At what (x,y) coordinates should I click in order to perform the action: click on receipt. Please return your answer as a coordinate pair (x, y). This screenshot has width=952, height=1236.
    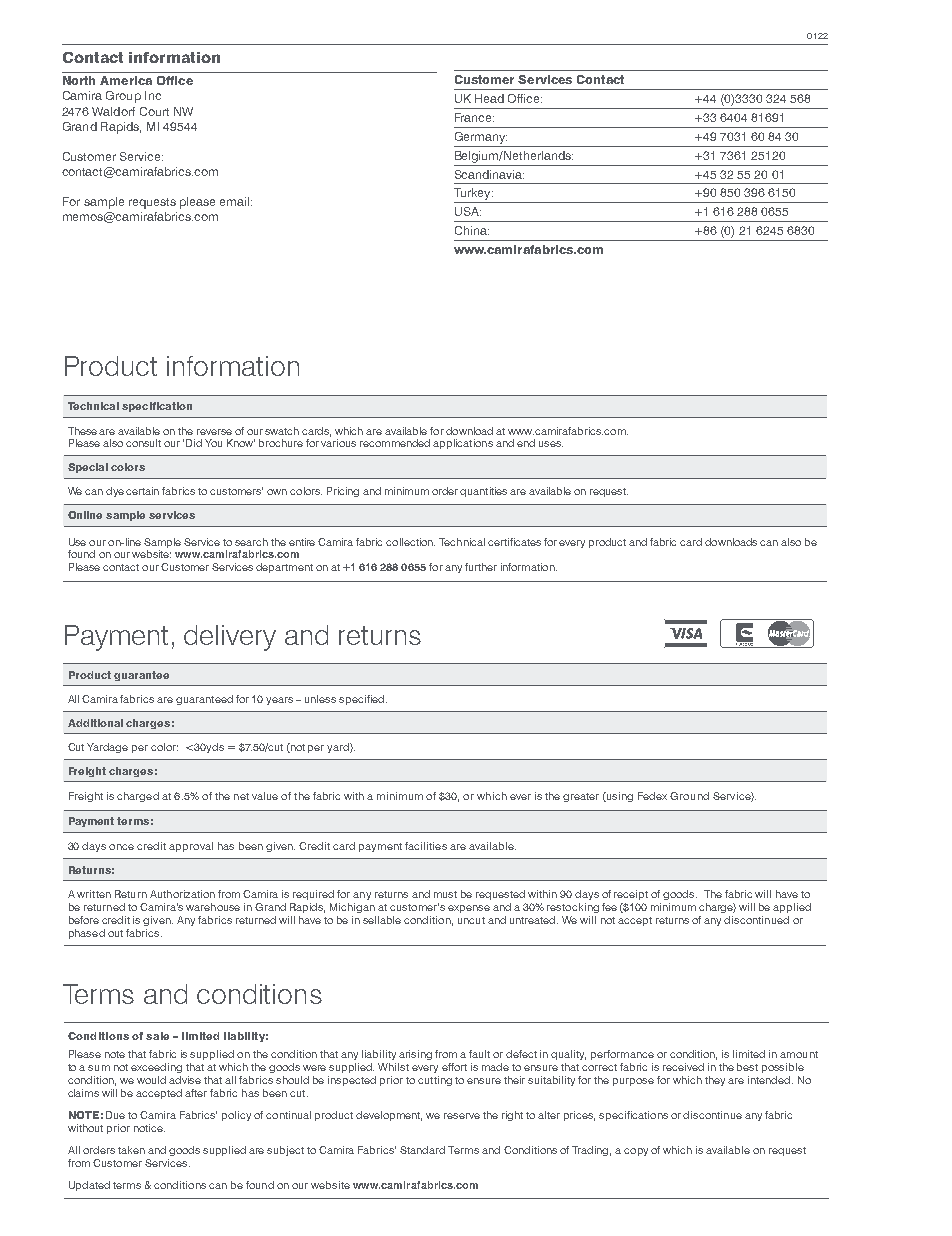
    Looking at the image, I should click on (631, 895).
